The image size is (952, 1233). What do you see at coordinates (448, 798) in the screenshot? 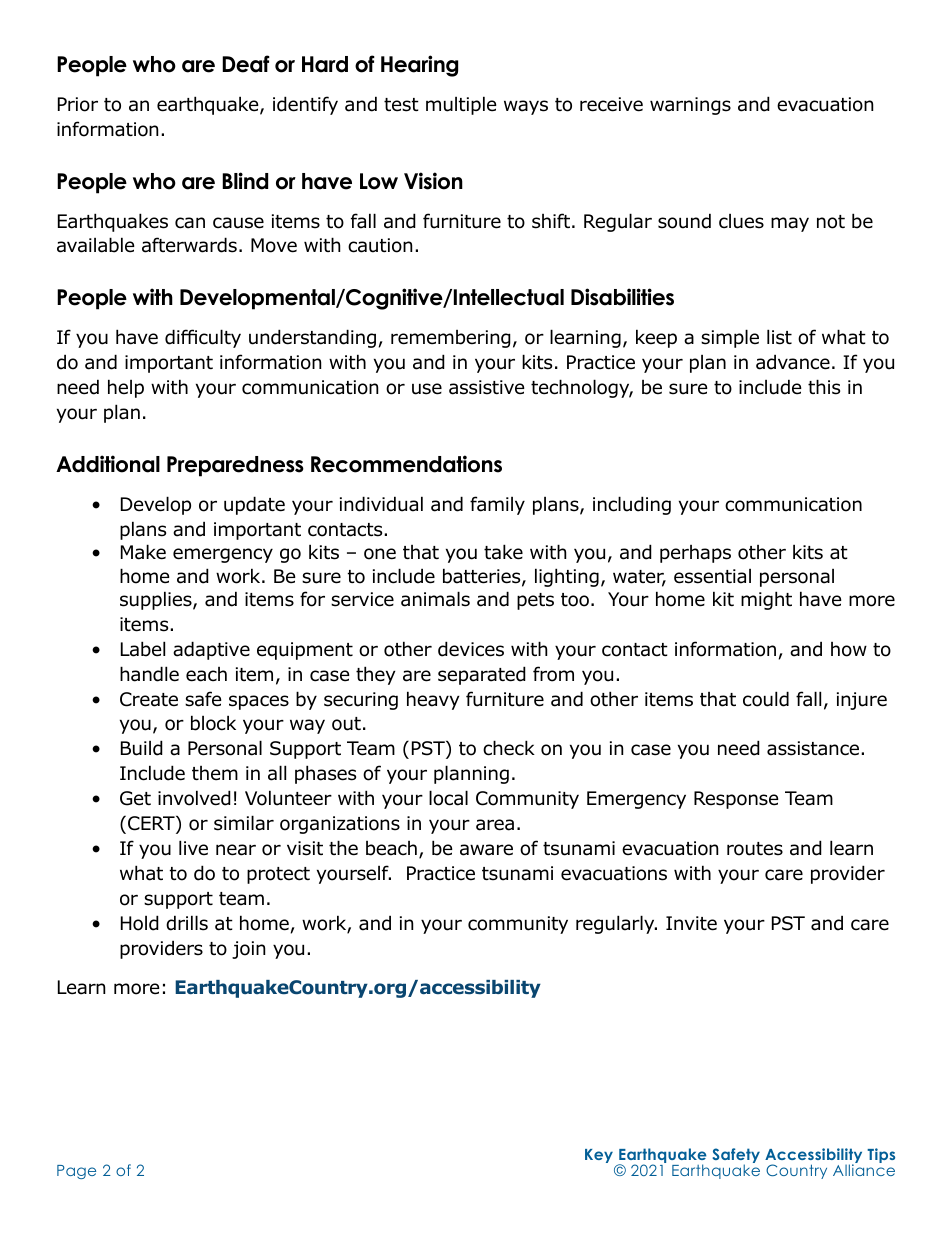
I see `local` at bounding box center [448, 798].
